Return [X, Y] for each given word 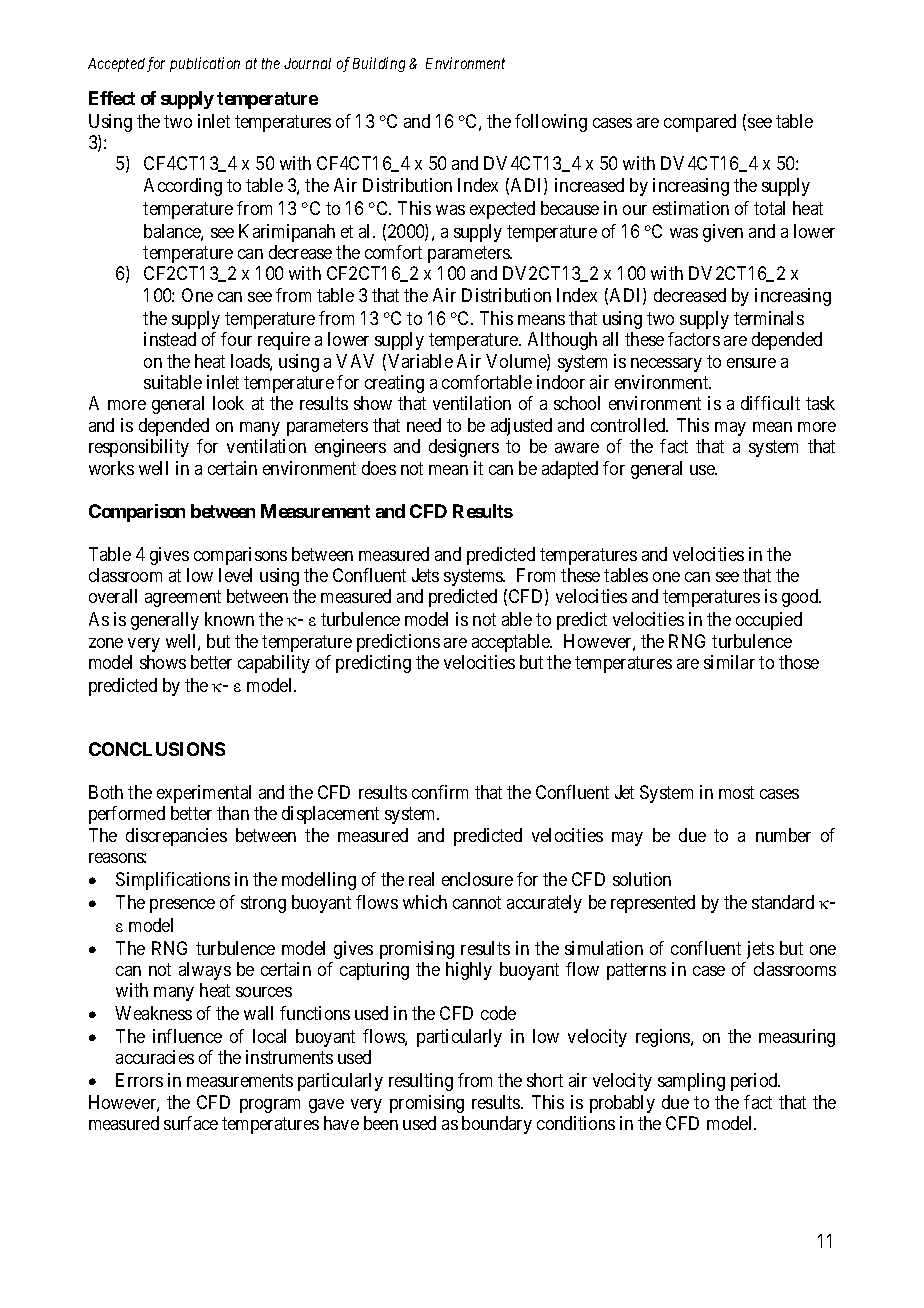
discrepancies [176, 837]
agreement [183, 599]
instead [170, 339]
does [379, 468]
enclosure [477, 879]
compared [700, 123]
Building [379, 64]
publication [205, 64]
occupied [769, 621]
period [755, 1082]
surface [191, 1123]
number [783, 835]
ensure [751, 363]
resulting [421, 1082]
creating [394, 384]
